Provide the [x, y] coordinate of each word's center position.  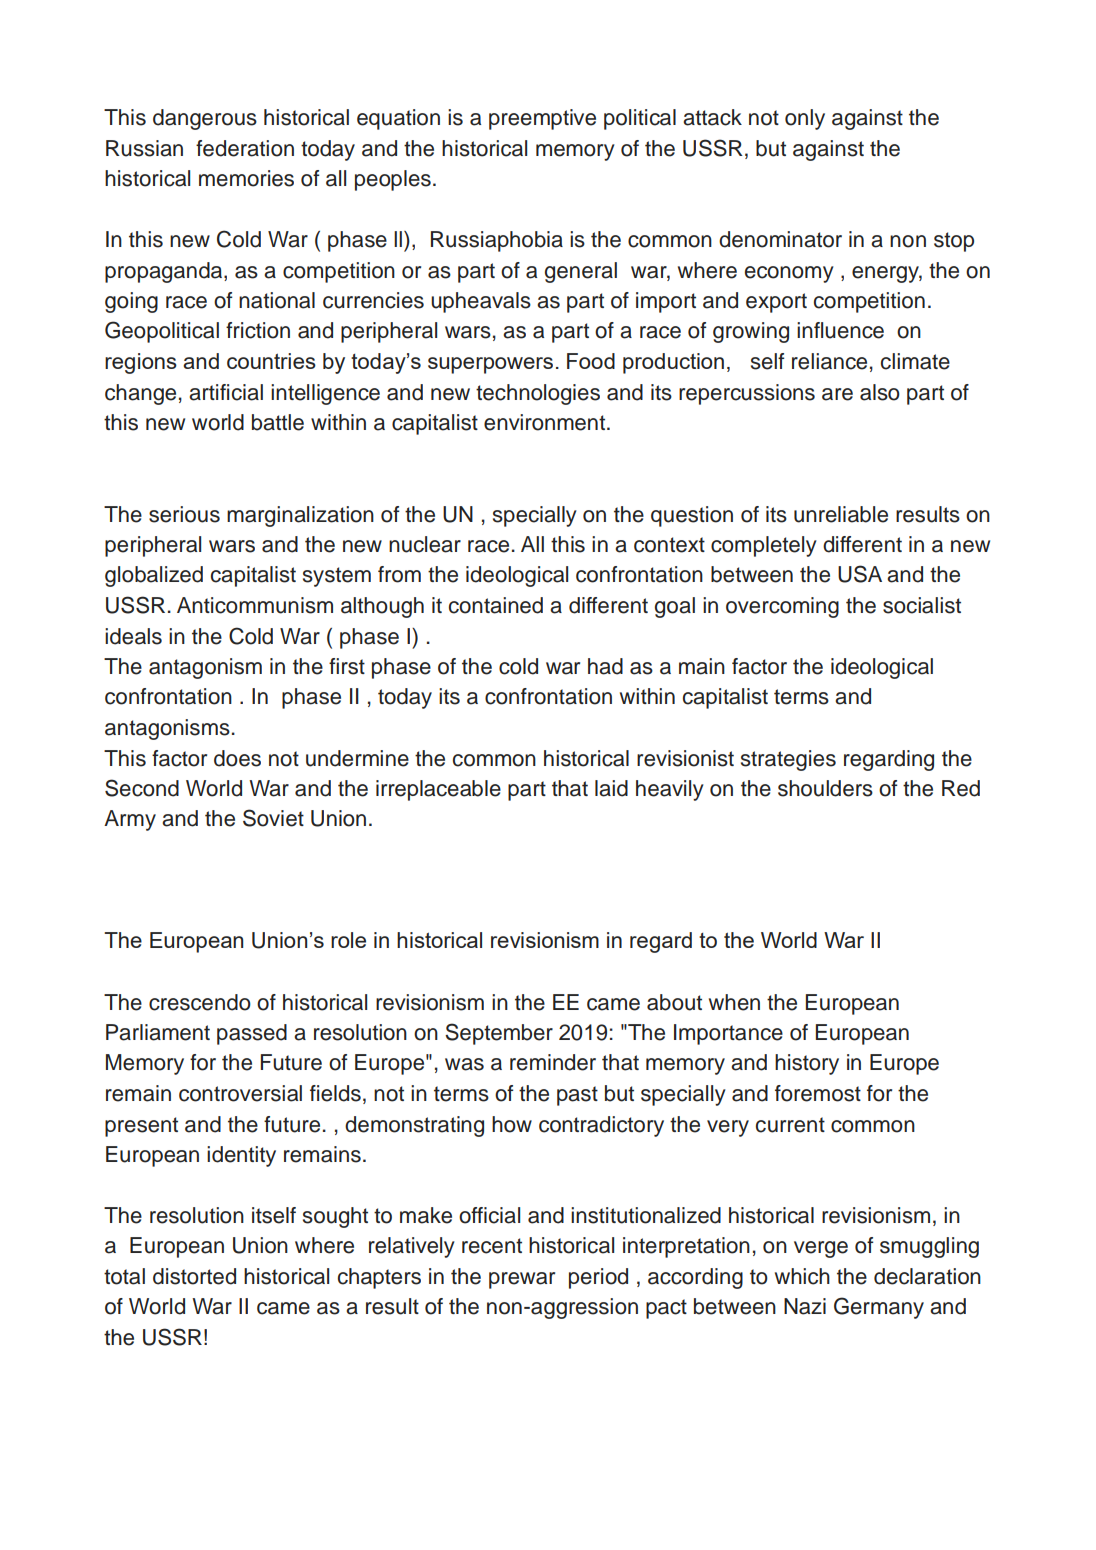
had [605, 666]
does [237, 758]
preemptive [542, 119]
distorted [194, 1276]
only [805, 119]
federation [245, 148]
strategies [788, 760]
